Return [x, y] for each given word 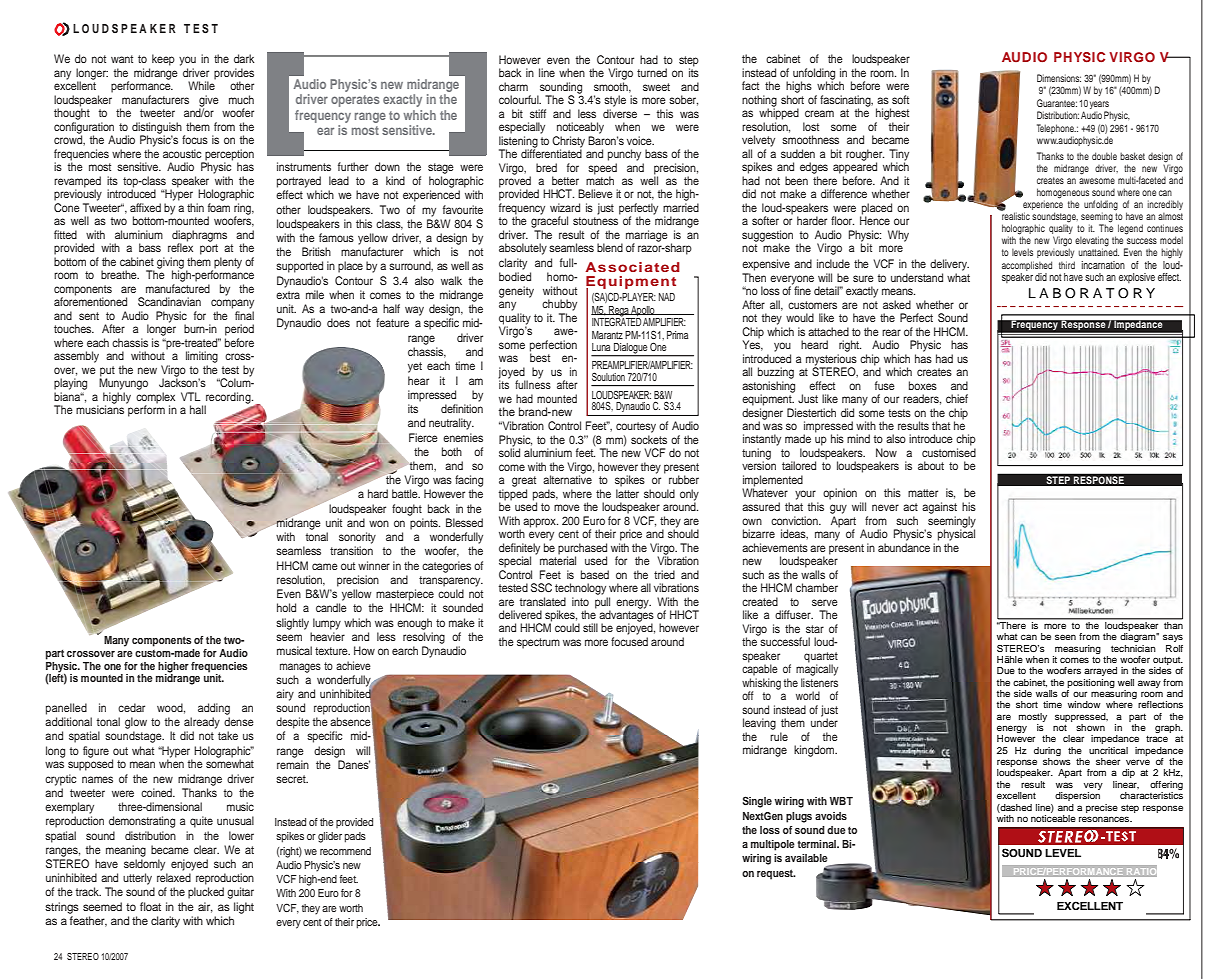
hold [286, 607]
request [776, 874]
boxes [923, 385]
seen [1065, 637]
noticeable [1053, 818]
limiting [202, 357]
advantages [626, 616]
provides [234, 75]
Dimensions [1059, 78]
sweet [656, 87]
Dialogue [630, 349]
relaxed [174, 877]
